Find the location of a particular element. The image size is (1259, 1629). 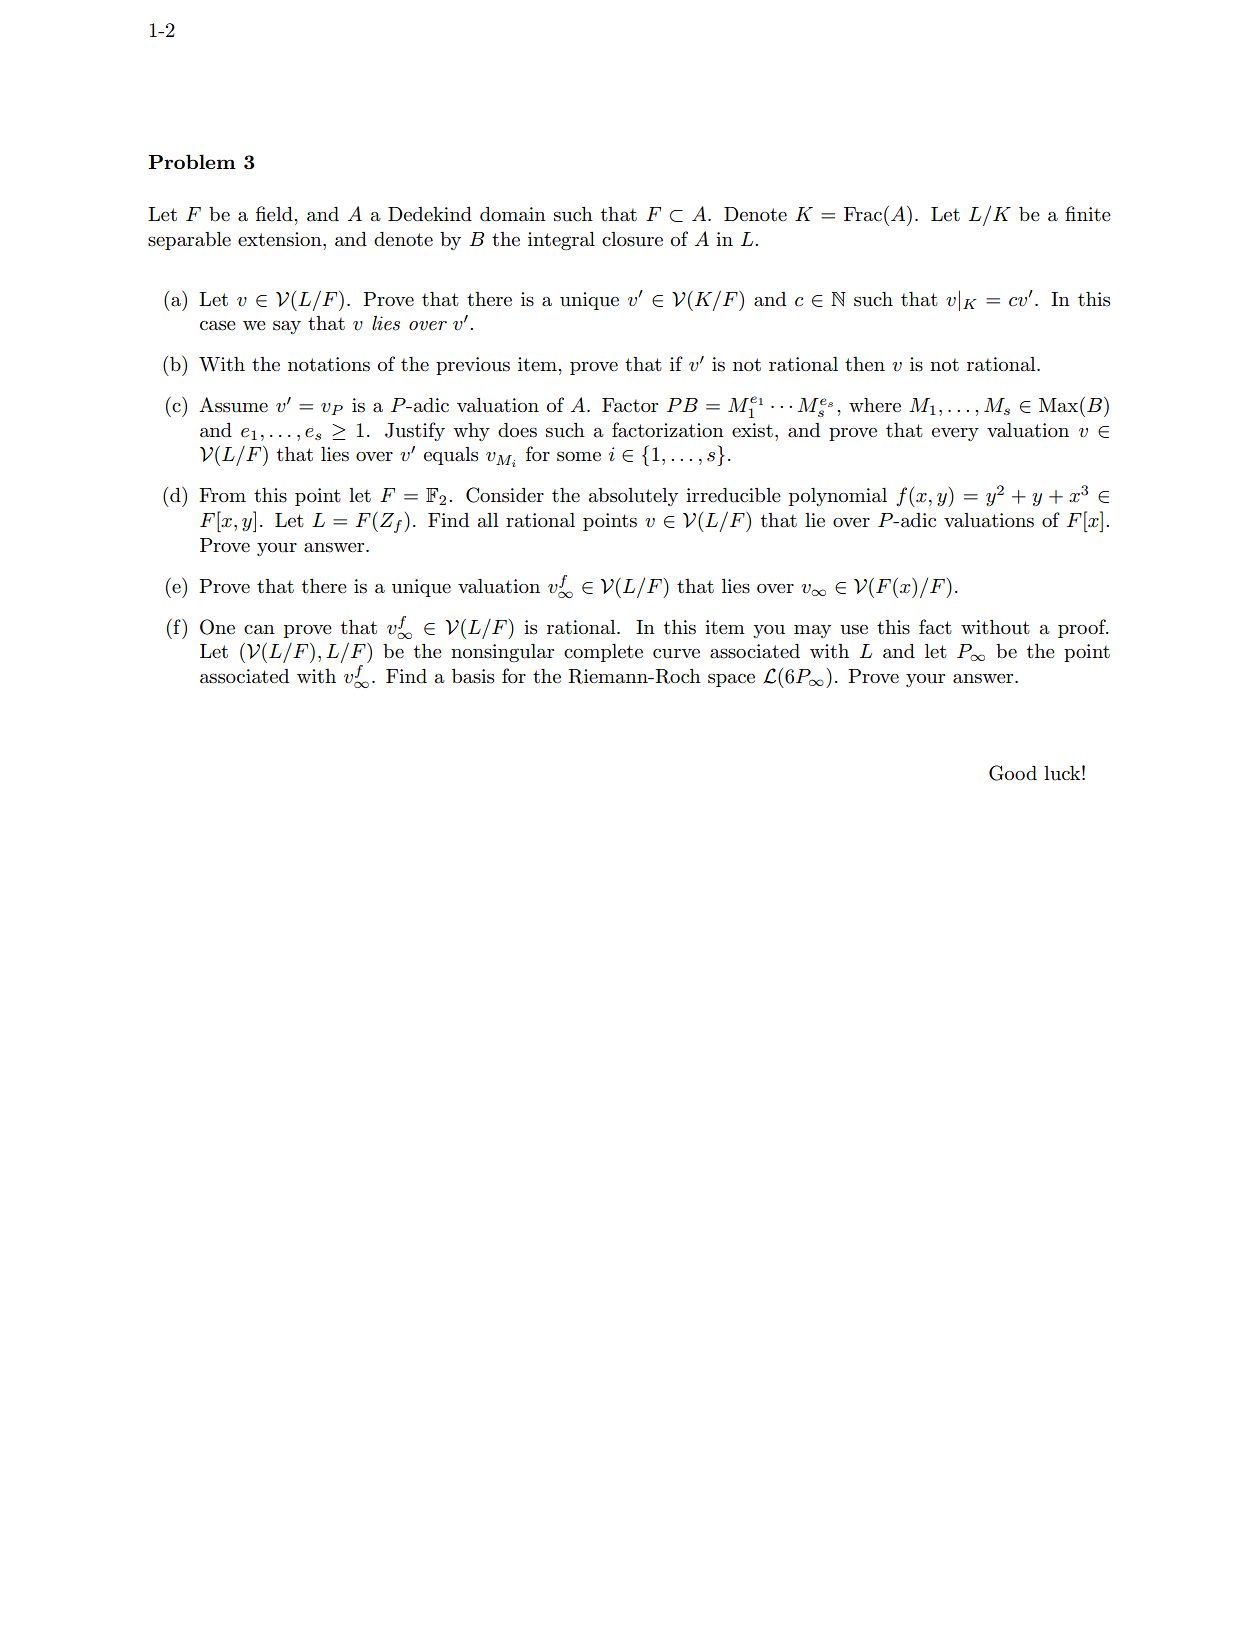

complete is located at coordinates (603, 653).
